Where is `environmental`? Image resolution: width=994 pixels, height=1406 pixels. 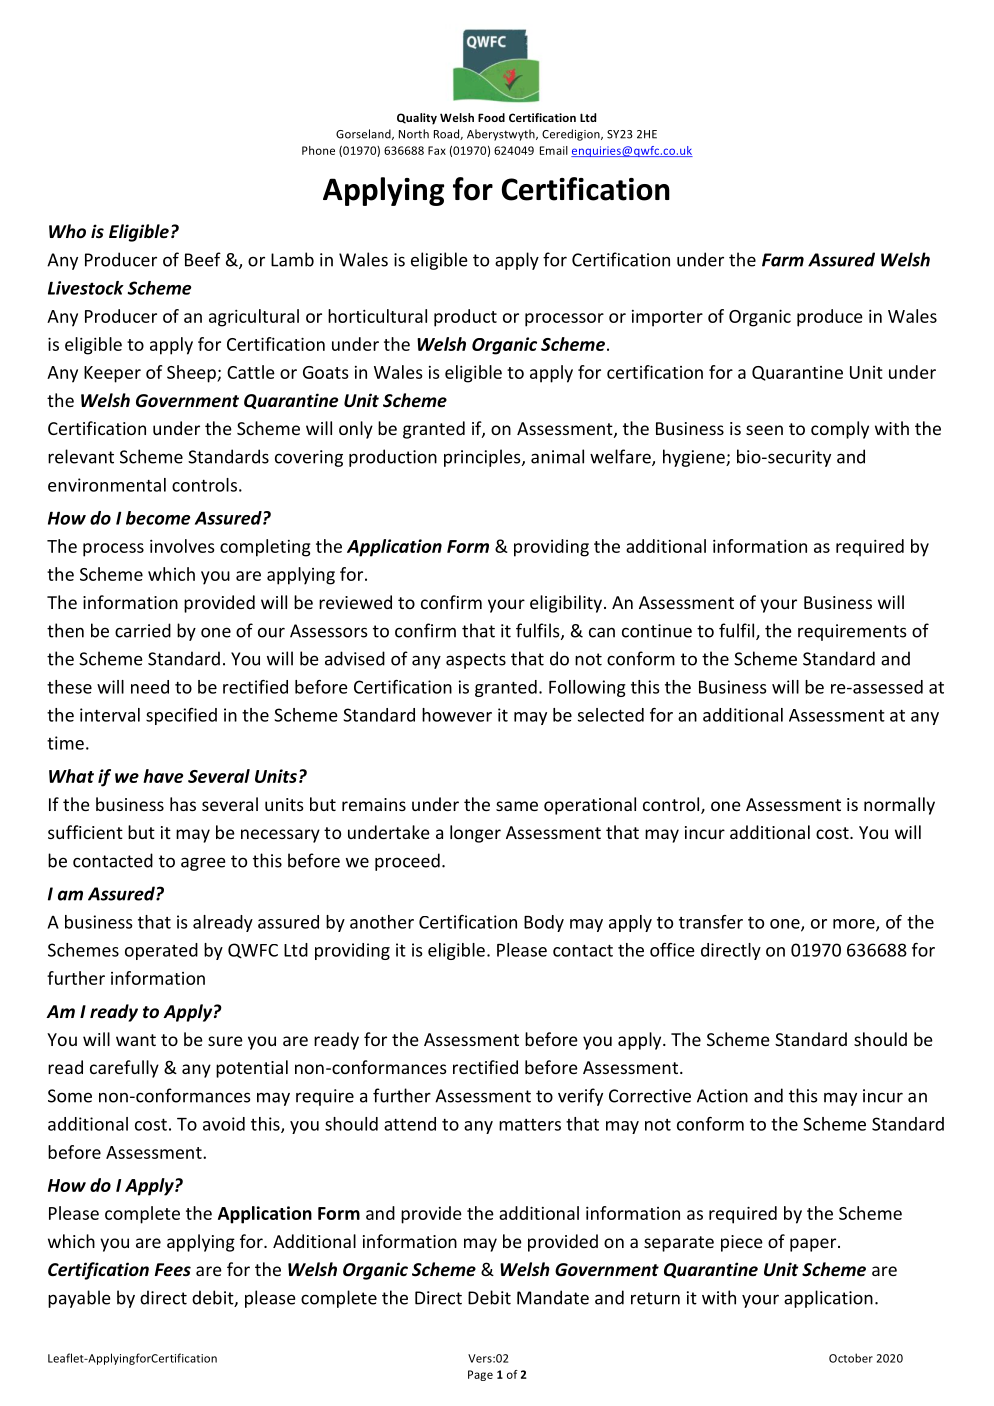
environmental is located at coordinates (107, 485).
